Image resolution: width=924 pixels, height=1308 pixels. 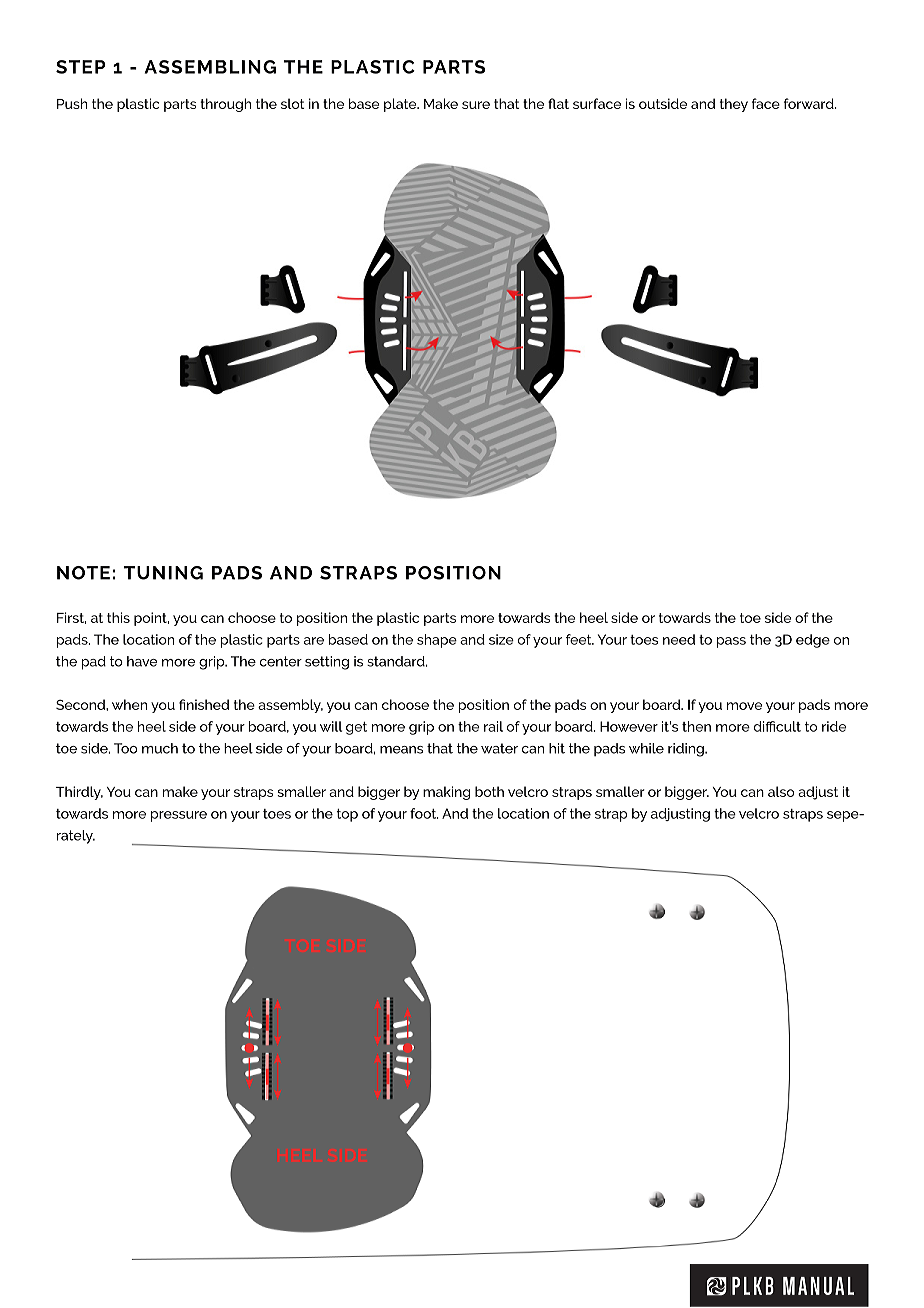 What do you see at coordinates (160, 748) in the screenshot?
I see `much` at bounding box center [160, 748].
